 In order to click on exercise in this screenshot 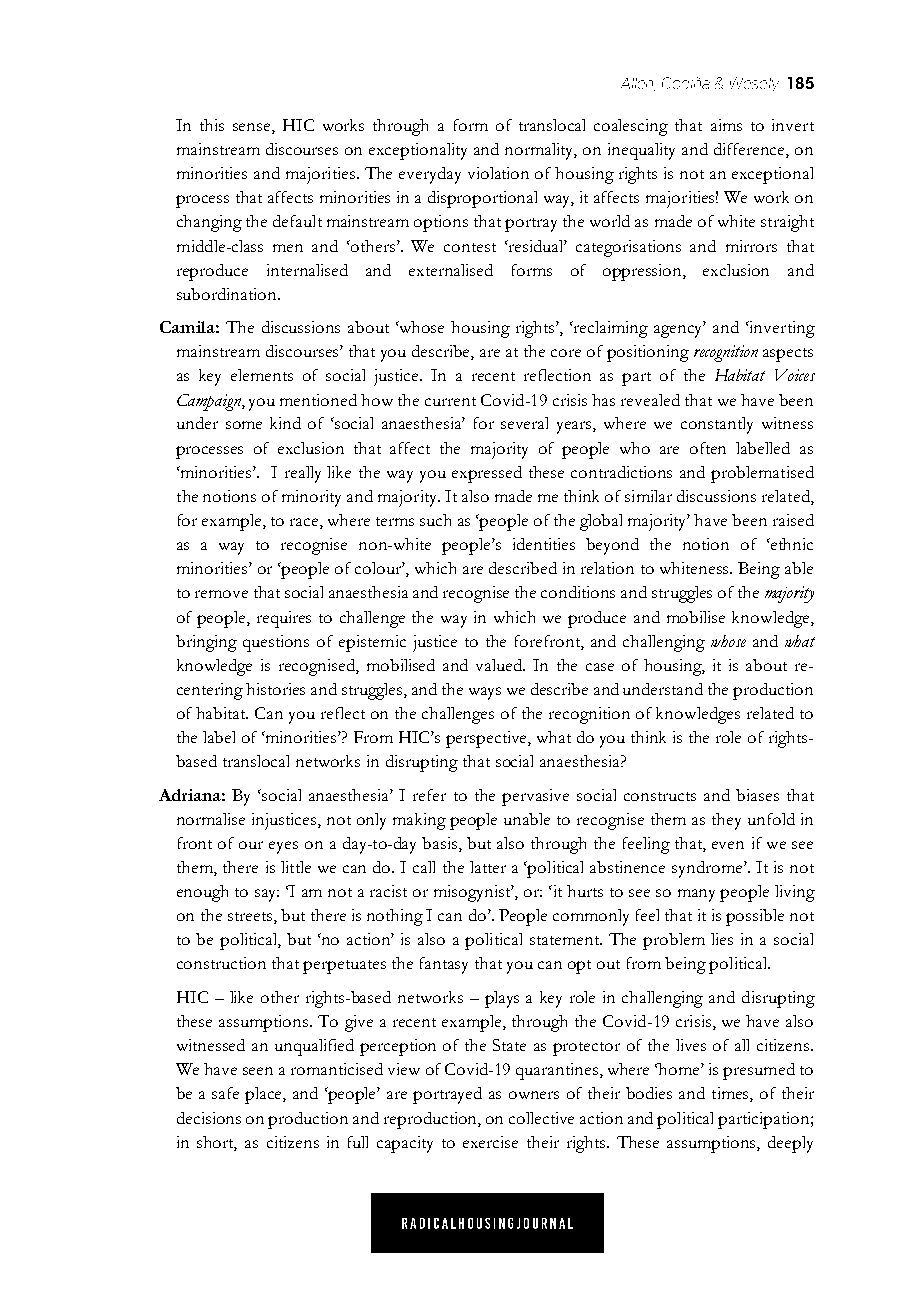, I will do `click(490, 1142)`.
